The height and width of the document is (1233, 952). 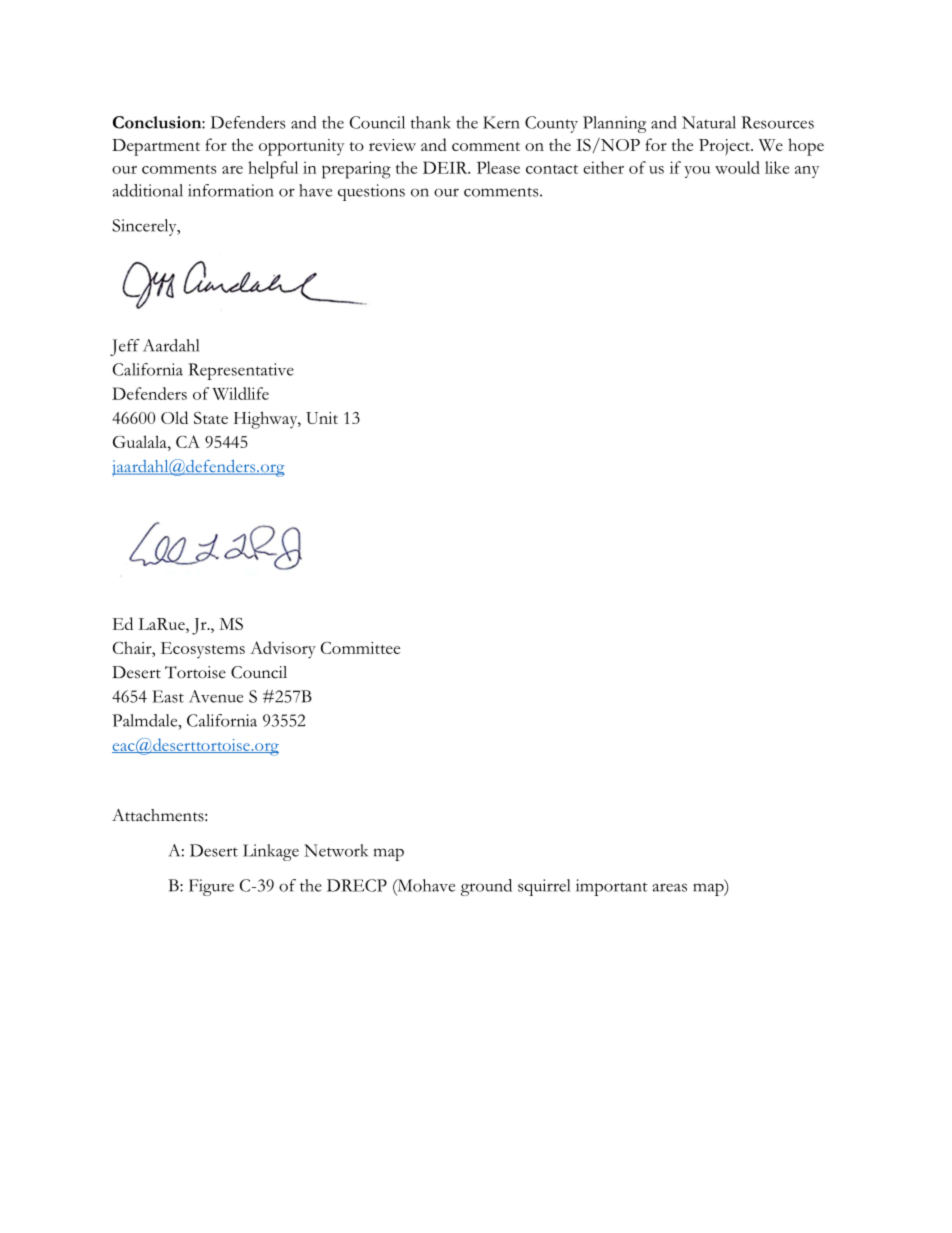 I want to click on questions, so click(x=371, y=192).
